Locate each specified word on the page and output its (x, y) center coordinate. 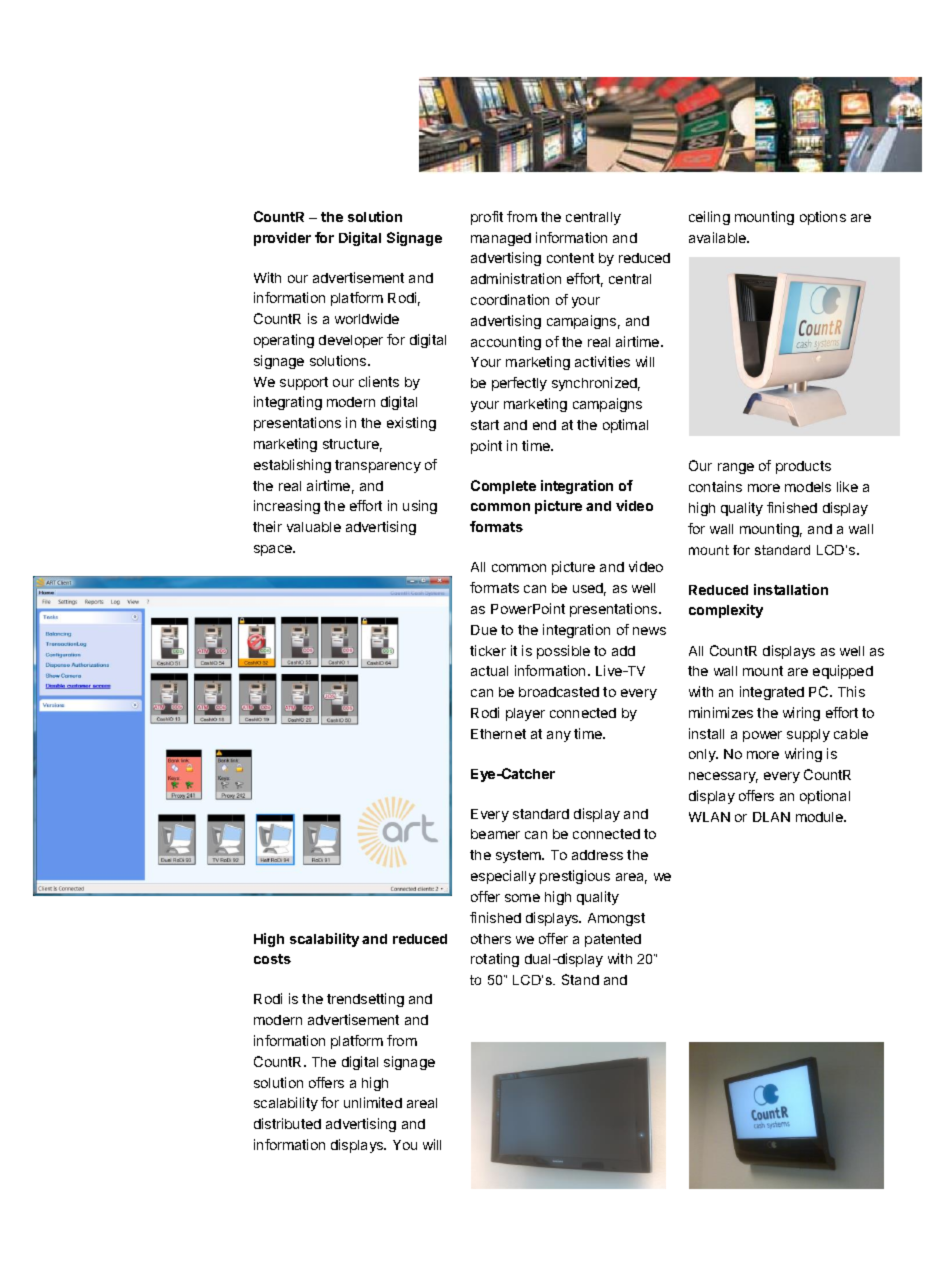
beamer (495, 834)
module (820, 817)
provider (282, 239)
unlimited (373, 1102)
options (823, 218)
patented (613, 940)
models (808, 487)
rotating (495, 960)
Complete (503, 487)
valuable (314, 527)
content (570, 258)
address (597, 855)
